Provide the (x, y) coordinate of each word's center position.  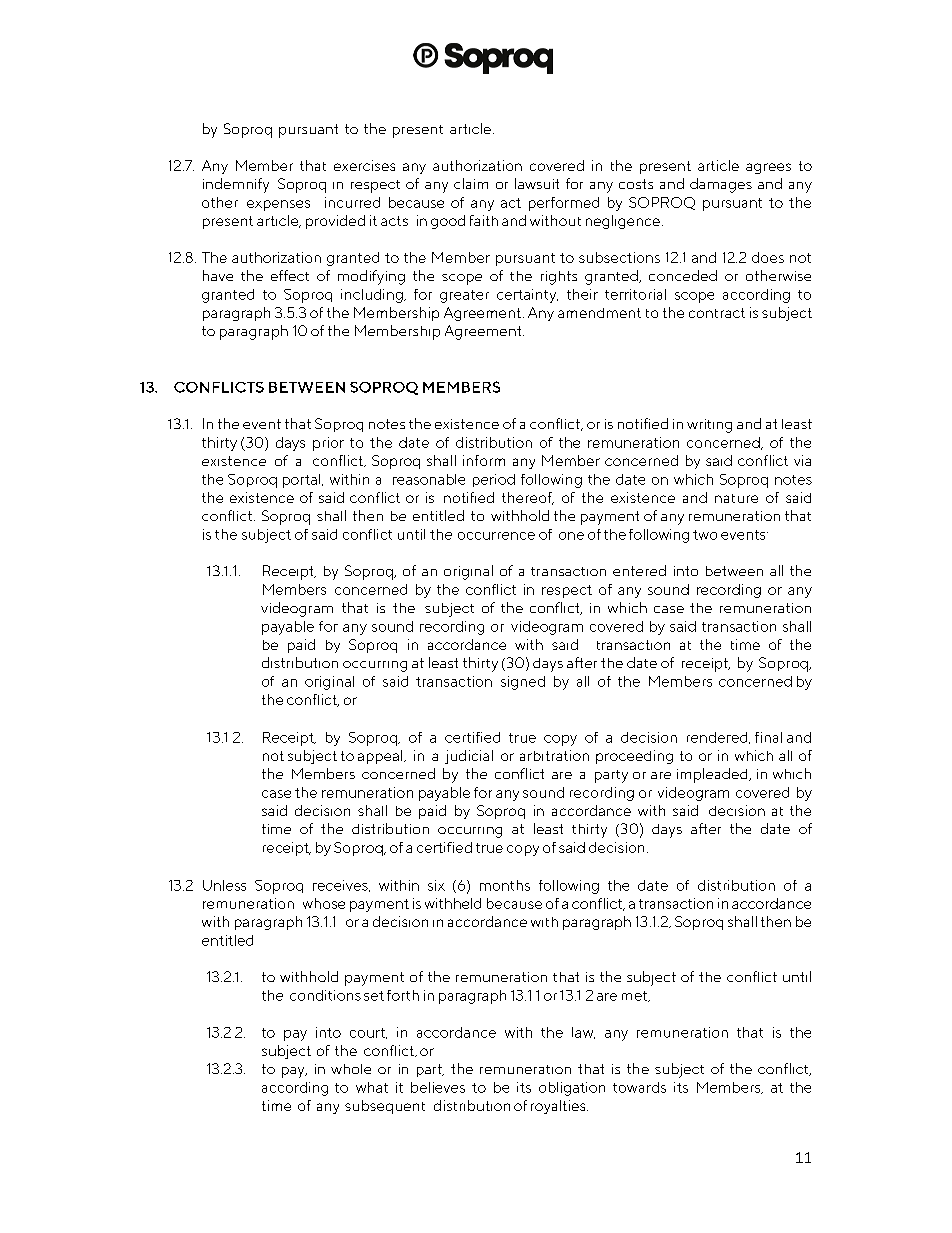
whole (351, 1069)
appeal (381, 757)
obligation (572, 1089)
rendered (718, 738)
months (505, 885)
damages (721, 185)
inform (484, 460)
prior (328, 444)
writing (709, 426)
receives (341, 886)
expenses (278, 205)
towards (639, 1087)
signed (523, 683)
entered (639, 570)
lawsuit (537, 183)
